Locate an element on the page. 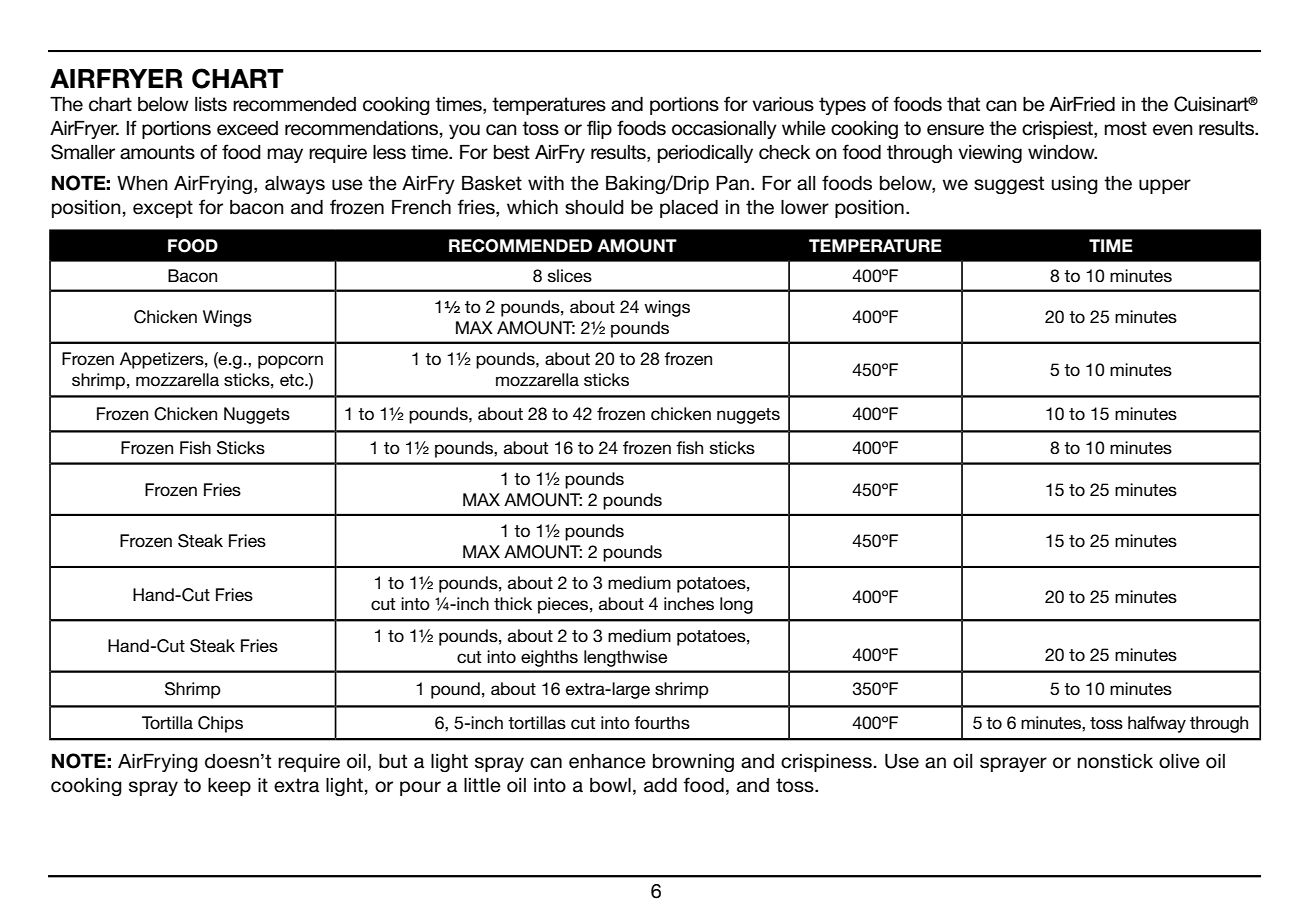 Image resolution: width=1311 pixels, height=924 pixels. exceed is located at coordinates (247, 128).
